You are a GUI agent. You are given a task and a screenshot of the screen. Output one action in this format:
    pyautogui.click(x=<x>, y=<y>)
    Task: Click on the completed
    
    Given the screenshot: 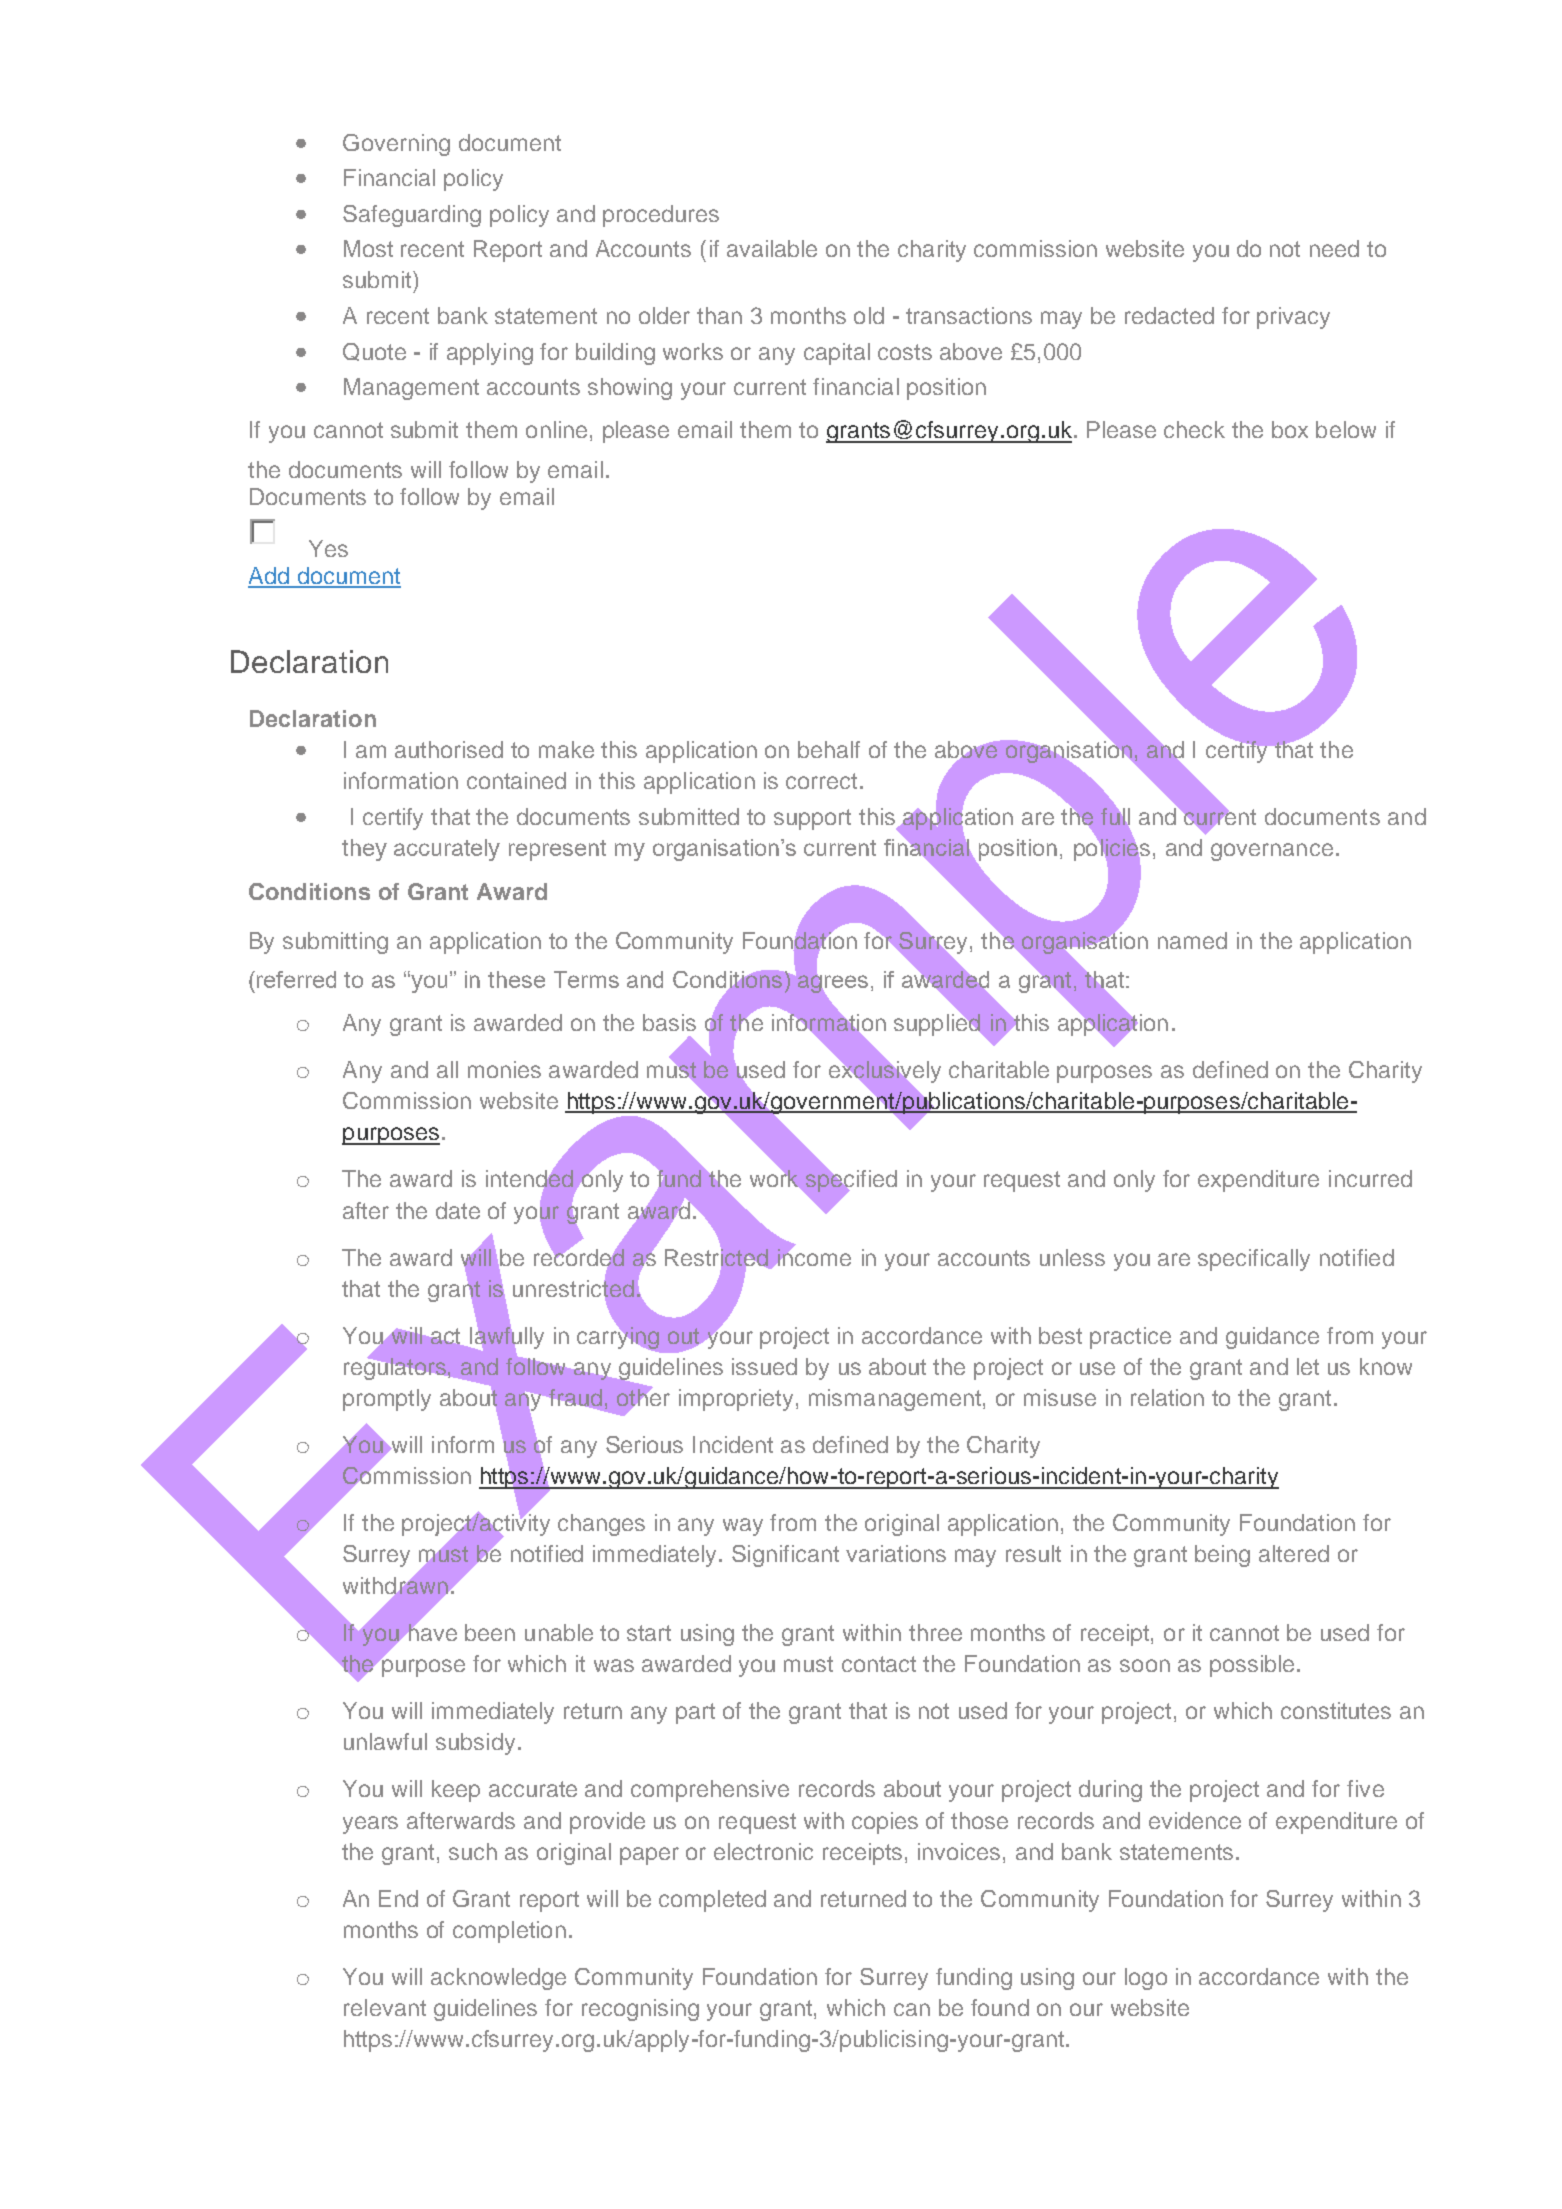 What is the action you would take?
    pyautogui.click(x=712, y=1901)
